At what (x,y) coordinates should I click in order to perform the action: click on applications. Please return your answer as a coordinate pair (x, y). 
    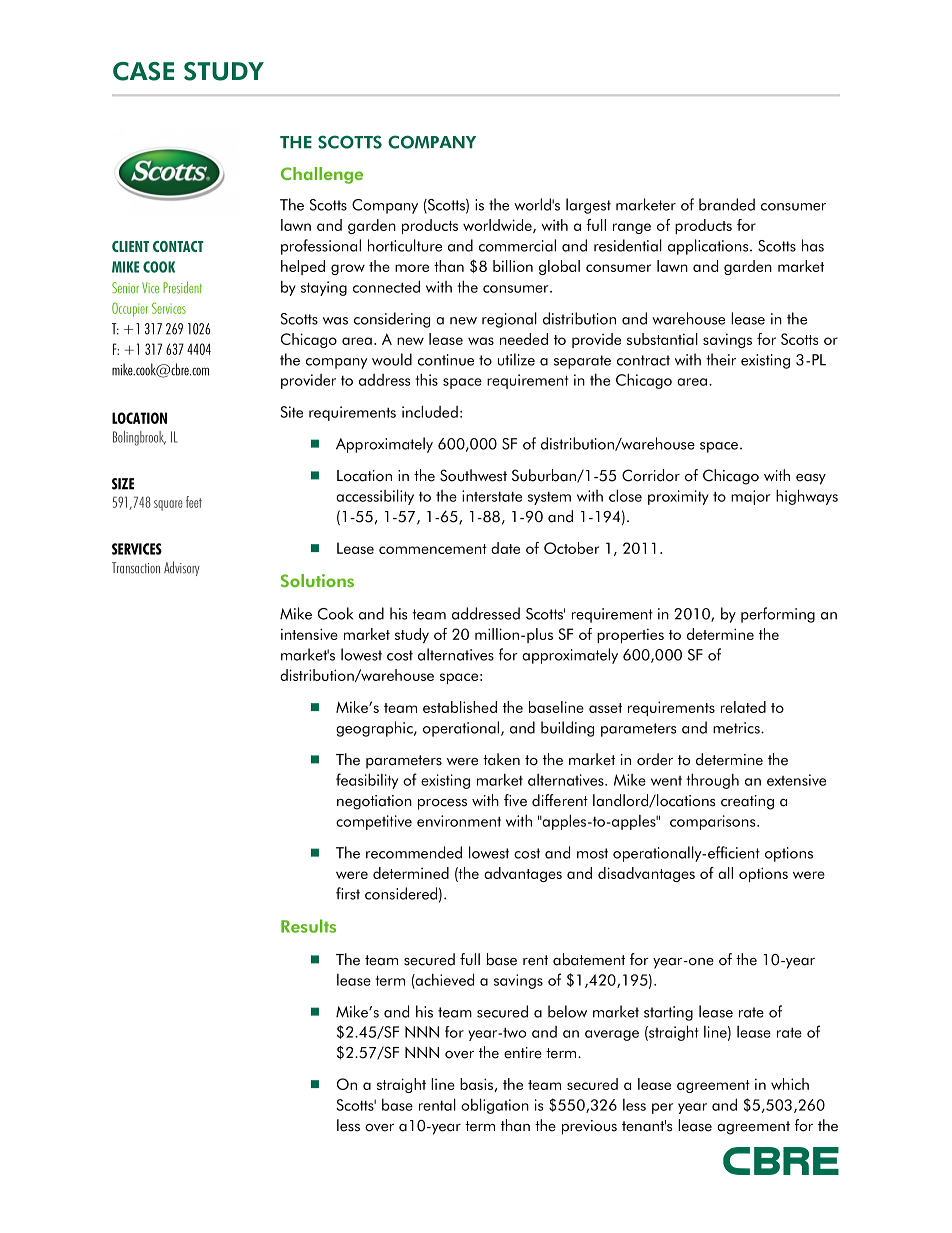
    Looking at the image, I should click on (709, 247).
